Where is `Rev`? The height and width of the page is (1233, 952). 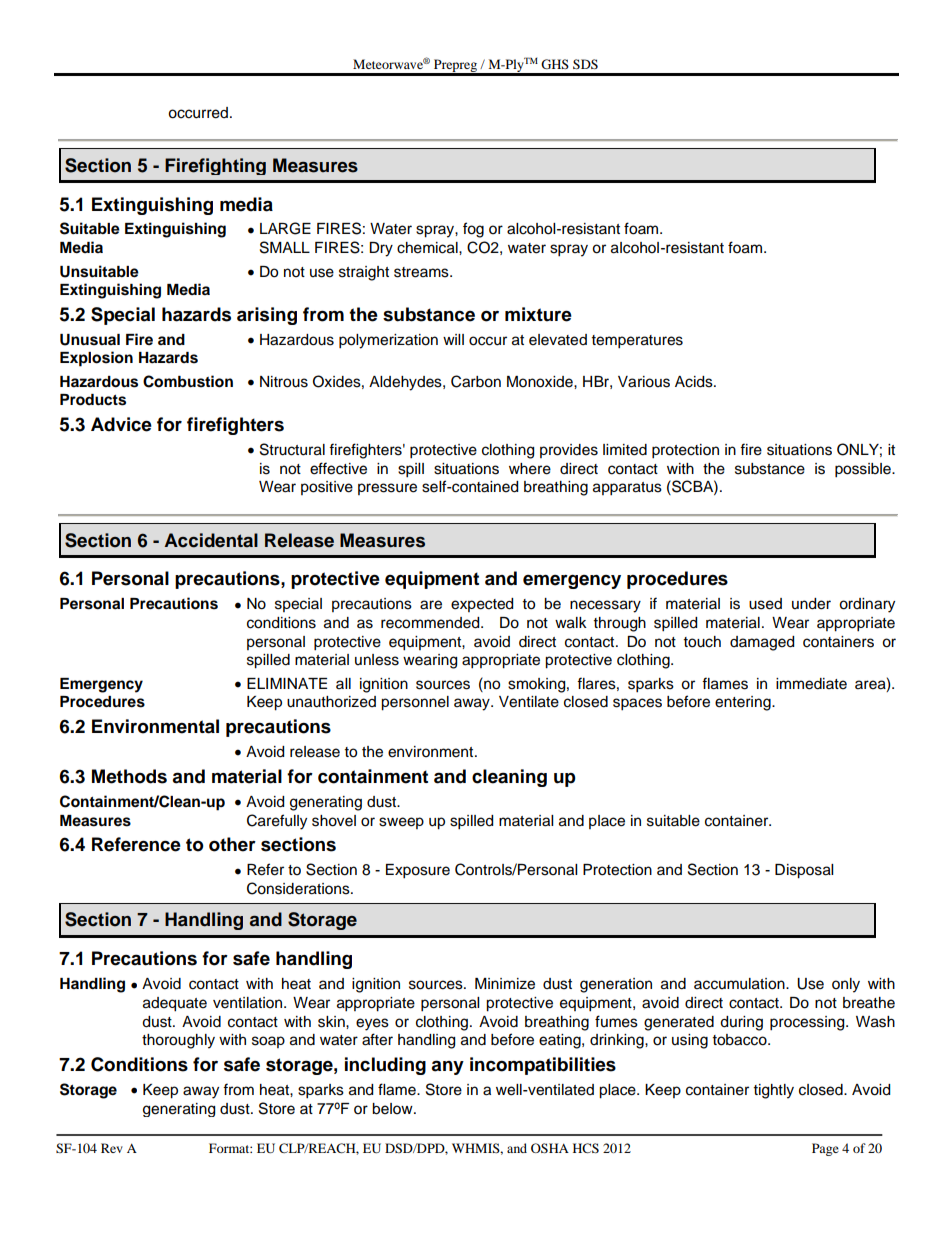 Rev is located at coordinates (112, 1148).
